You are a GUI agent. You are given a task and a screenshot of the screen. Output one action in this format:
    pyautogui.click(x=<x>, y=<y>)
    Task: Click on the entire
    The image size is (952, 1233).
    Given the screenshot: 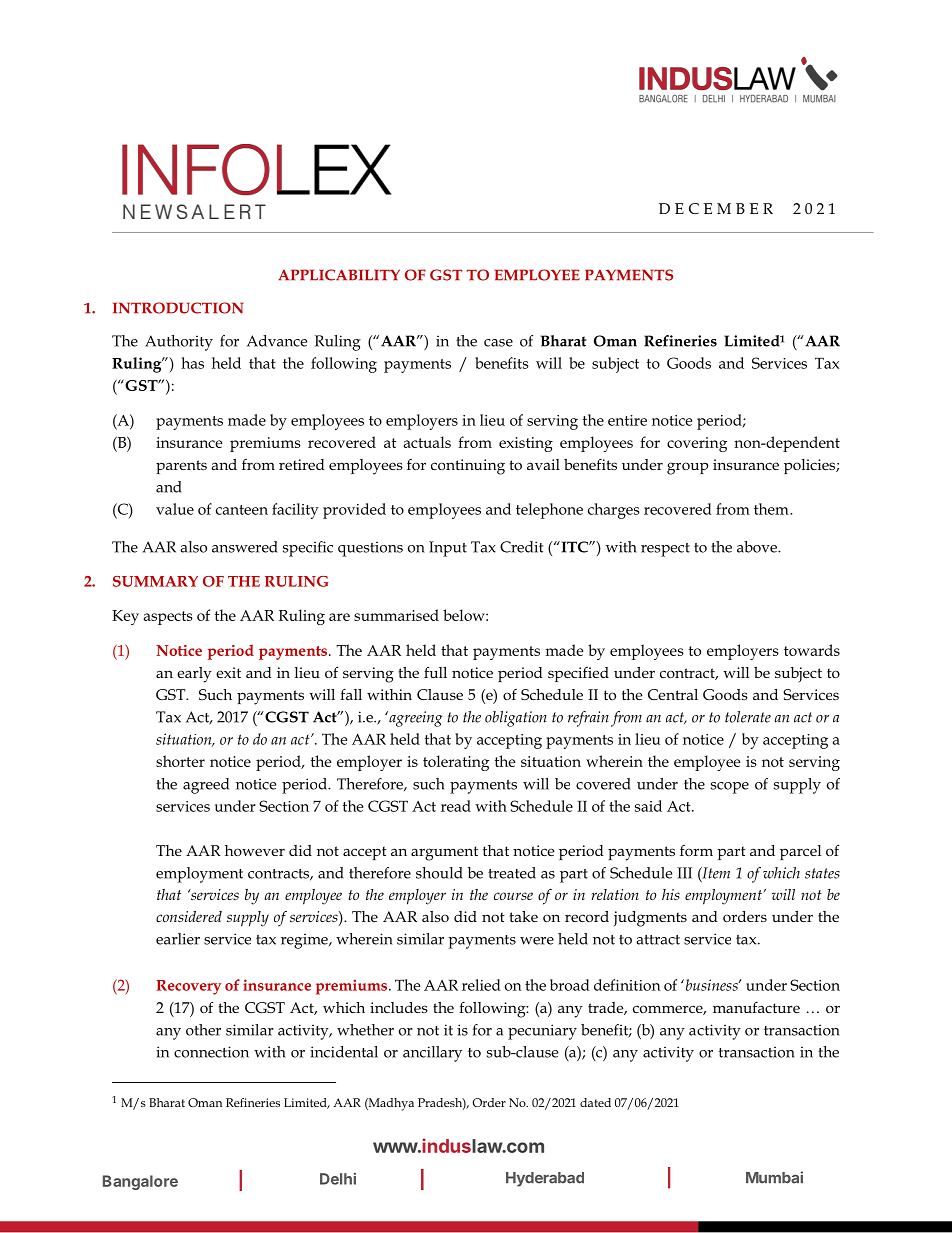 What is the action you would take?
    pyautogui.click(x=627, y=420)
